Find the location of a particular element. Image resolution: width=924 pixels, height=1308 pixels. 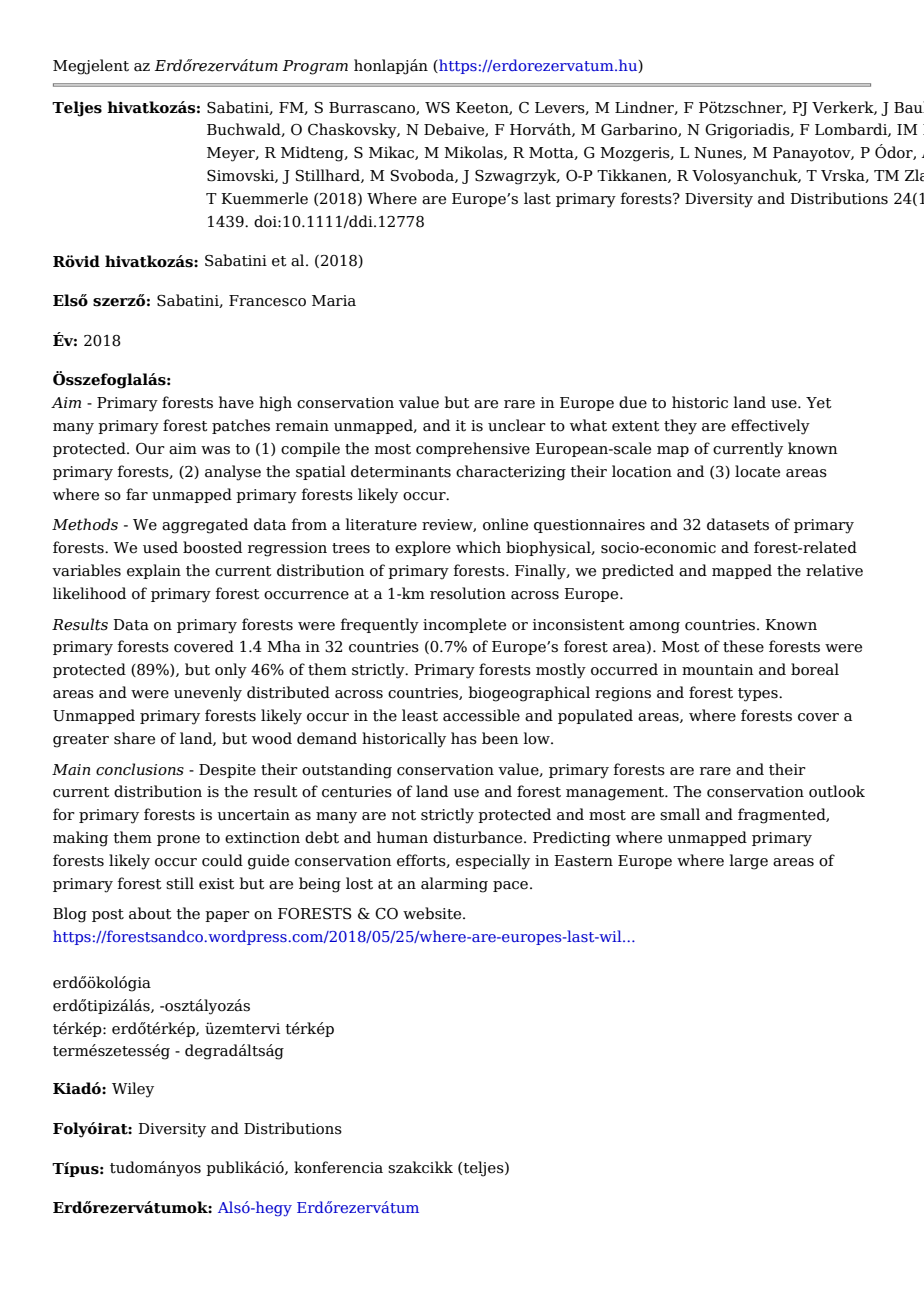

Program is located at coordinates (315, 67).
